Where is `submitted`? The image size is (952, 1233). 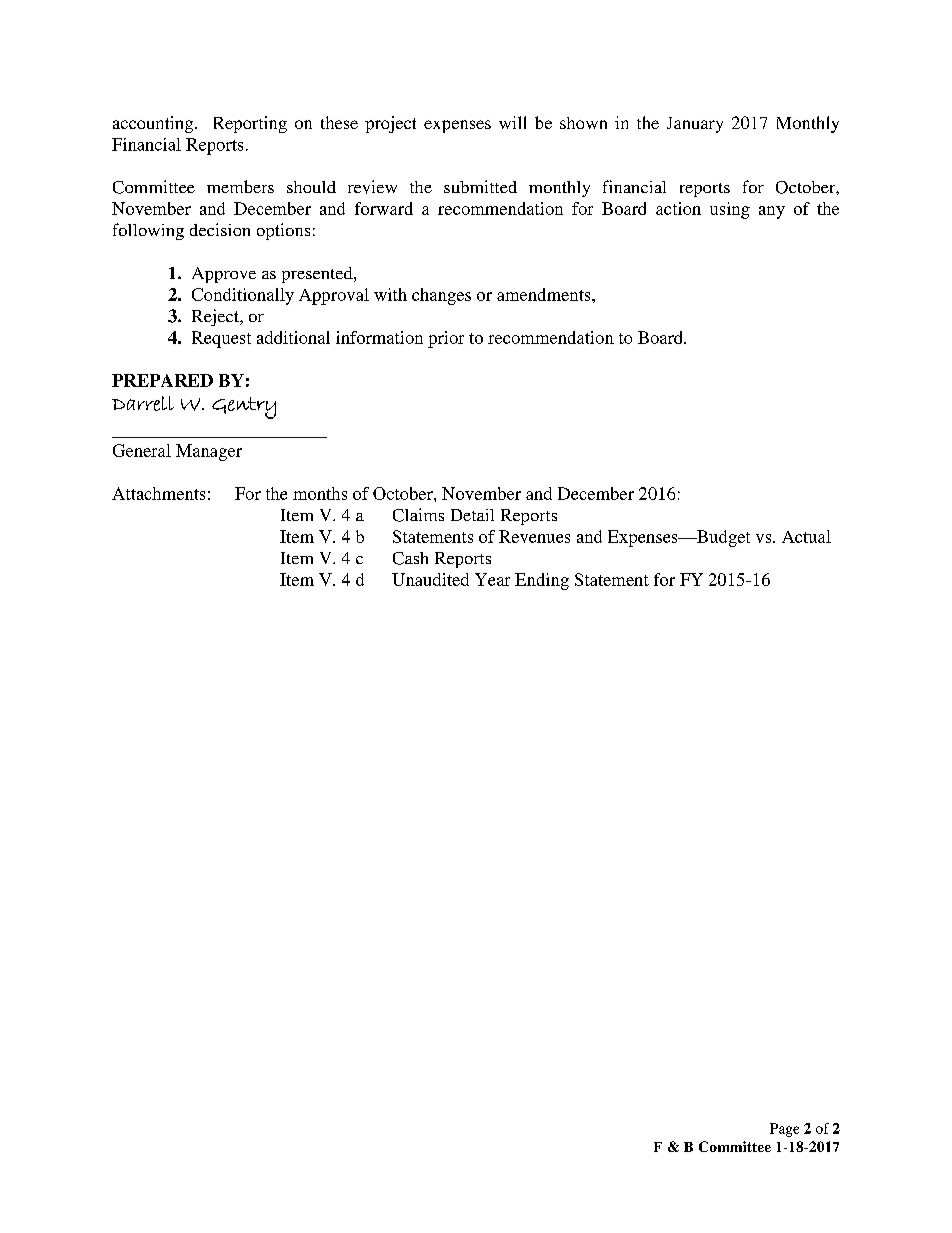 submitted is located at coordinates (480, 186).
